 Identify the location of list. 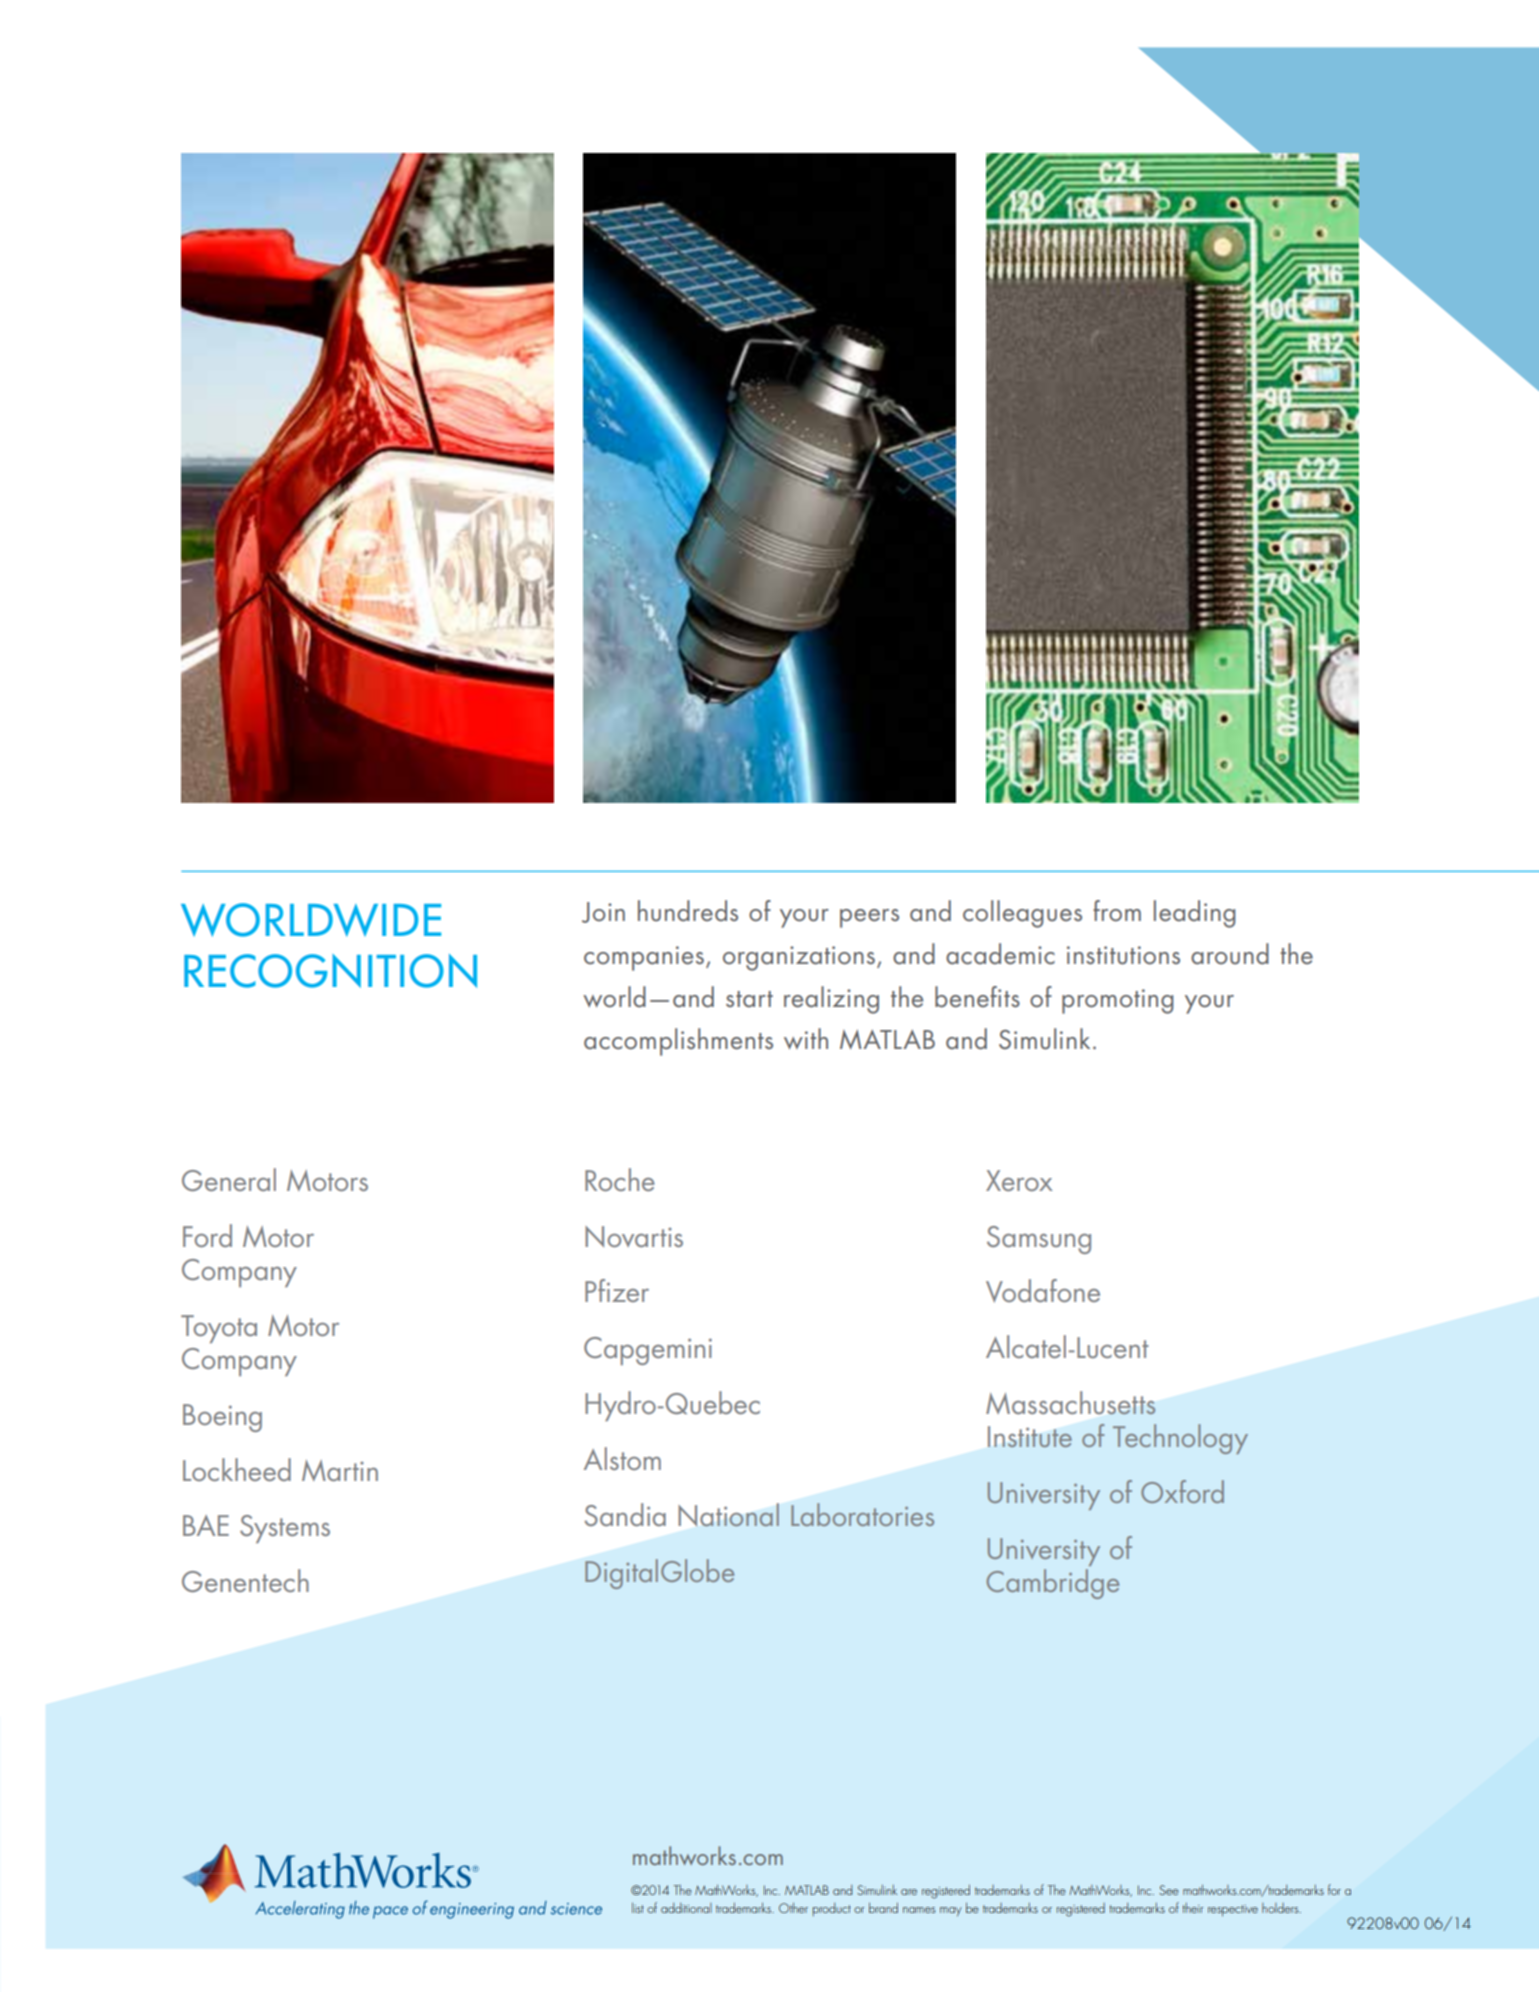
(638, 1908).
